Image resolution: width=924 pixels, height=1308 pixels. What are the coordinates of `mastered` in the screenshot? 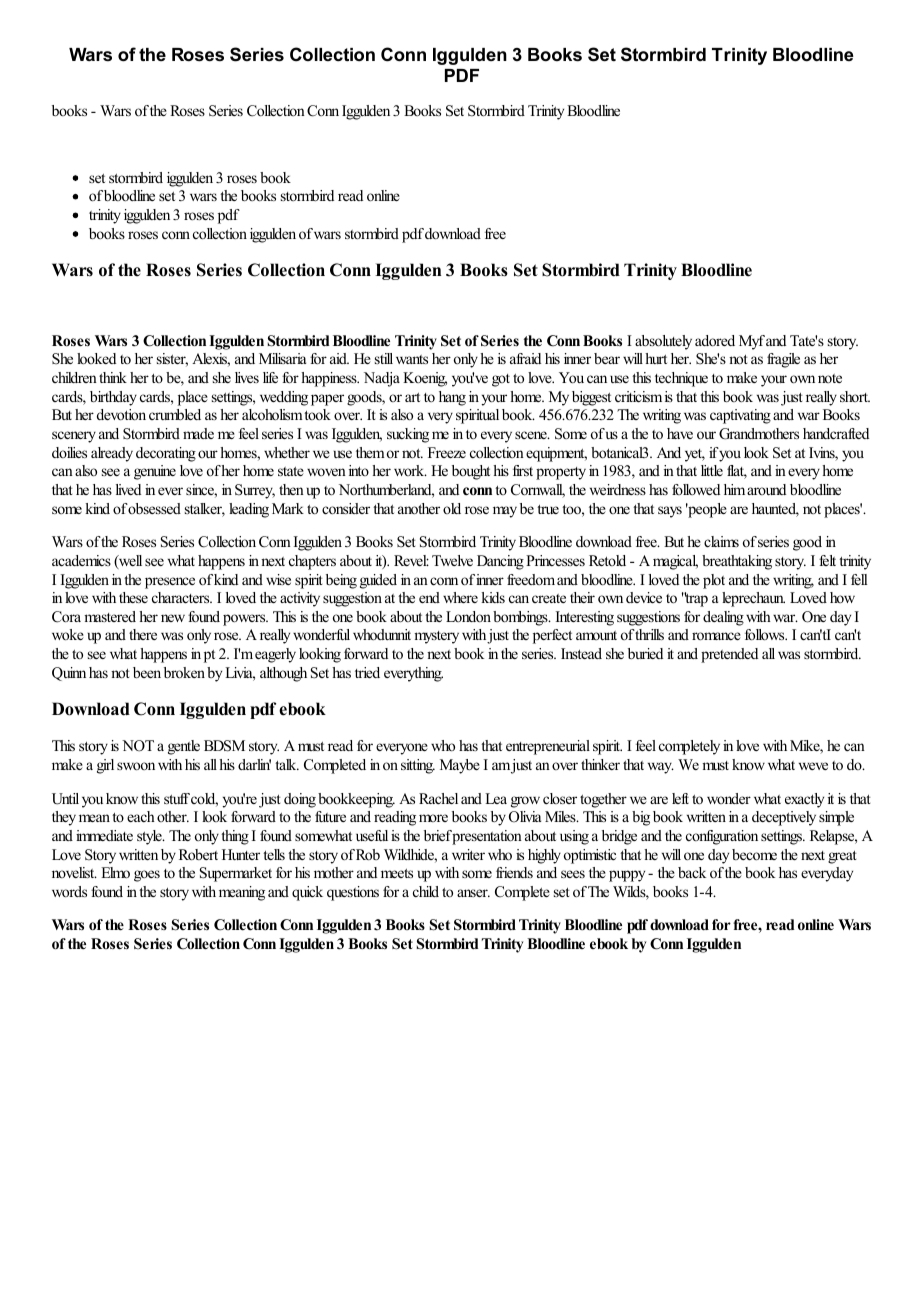 It's located at (110, 616).
